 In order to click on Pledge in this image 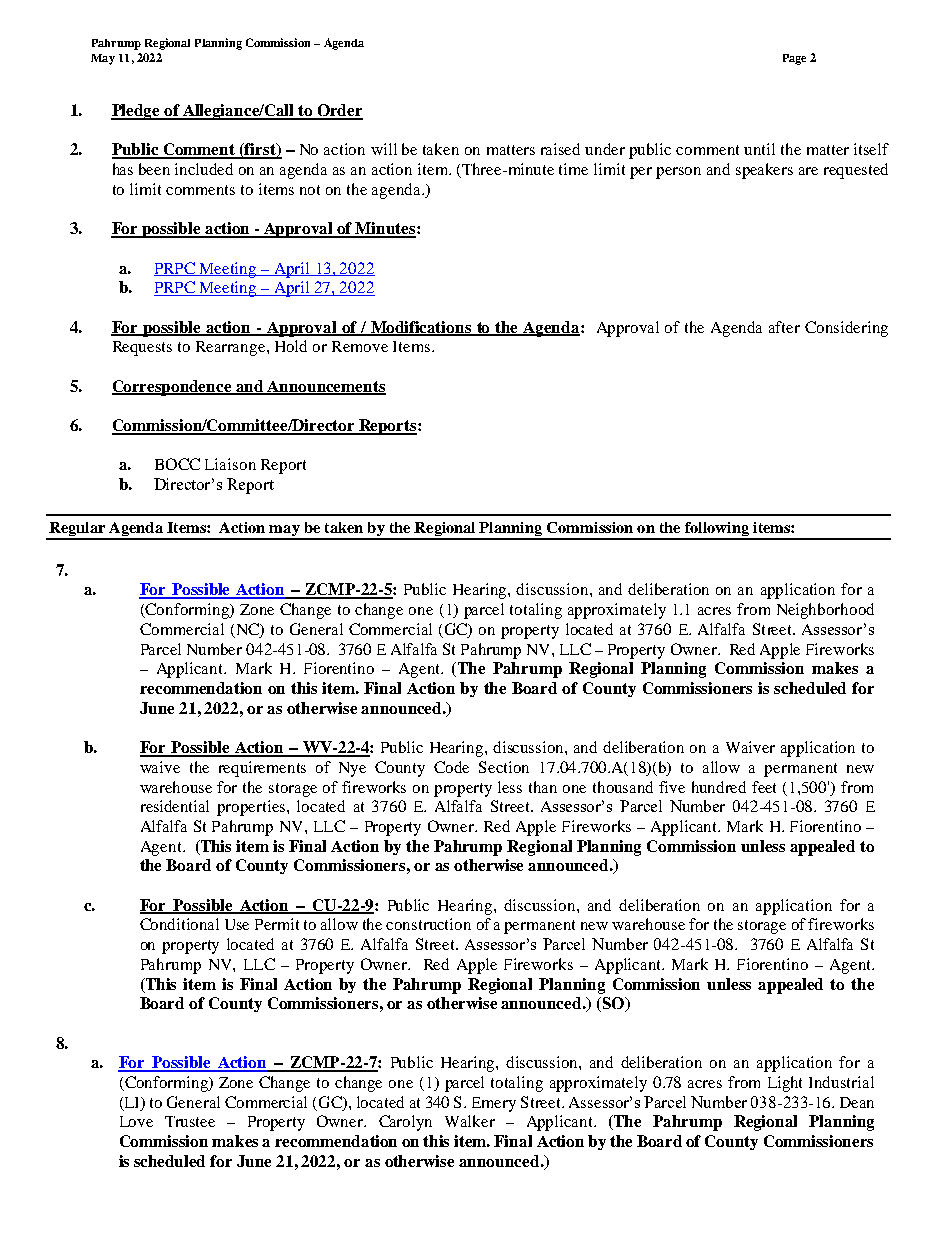, I will do `click(137, 112)`.
